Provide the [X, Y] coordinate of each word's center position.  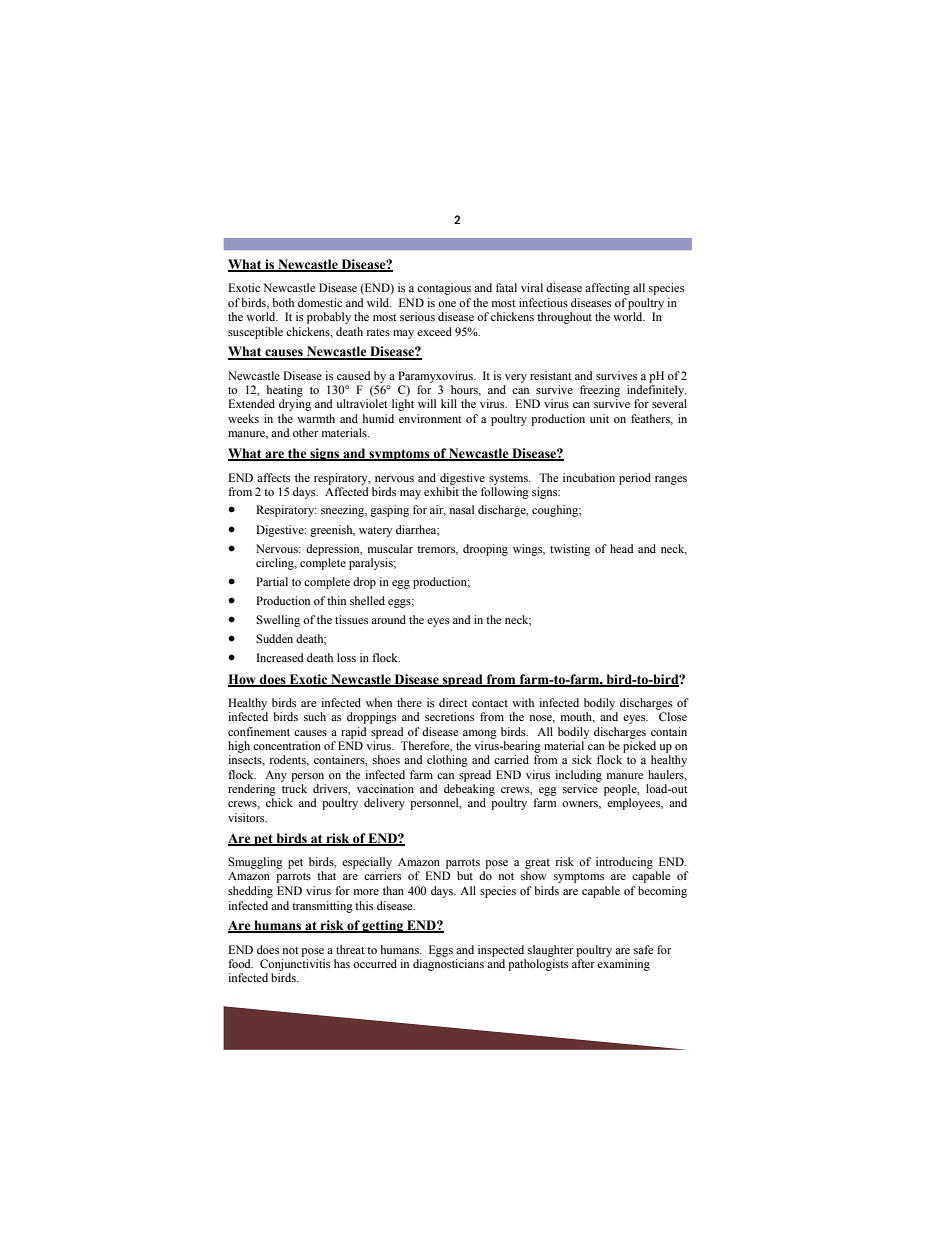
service [580, 788]
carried [511, 759]
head [621, 548]
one [447, 304]
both [283, 302]
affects [273, 477]
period [635, 479]
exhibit [441, 491]
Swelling [278, 621]
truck [294, 788]
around [388, 619]
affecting [607, 289]
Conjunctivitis [295, 965]
